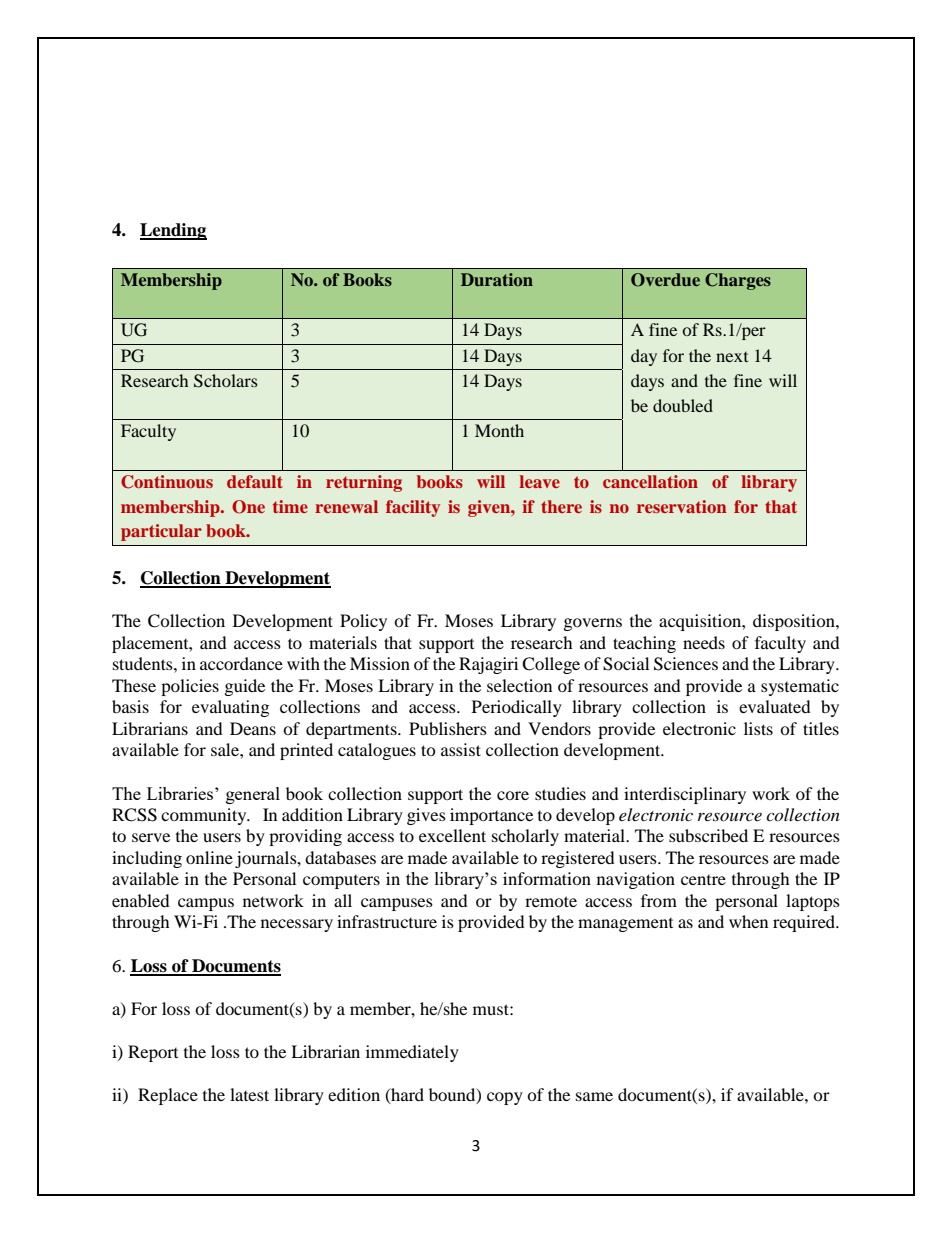 This screenshot has width=952, height=1233. I want to click on assist, so click(461, 749).
